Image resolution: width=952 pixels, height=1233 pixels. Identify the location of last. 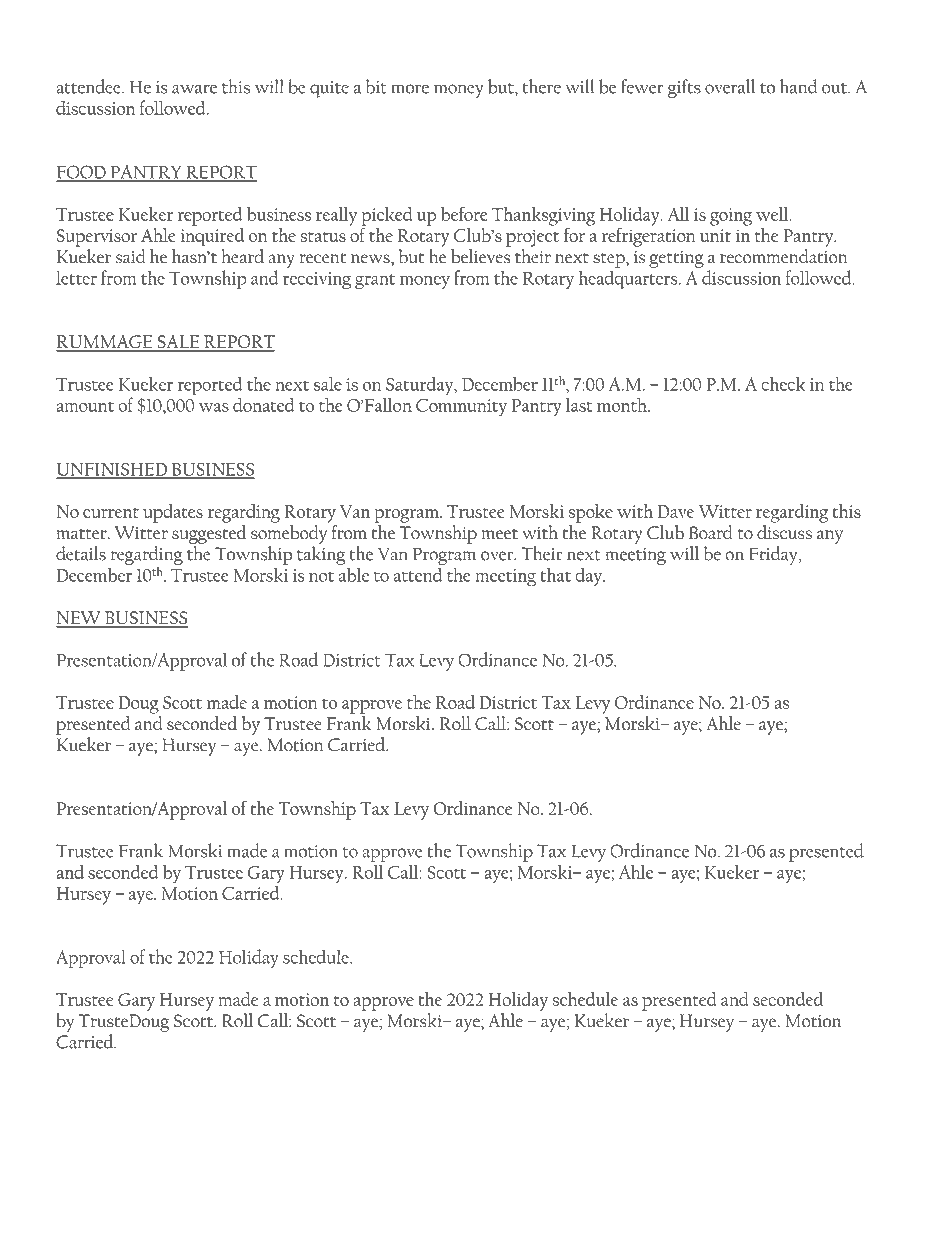
(579, 405).
